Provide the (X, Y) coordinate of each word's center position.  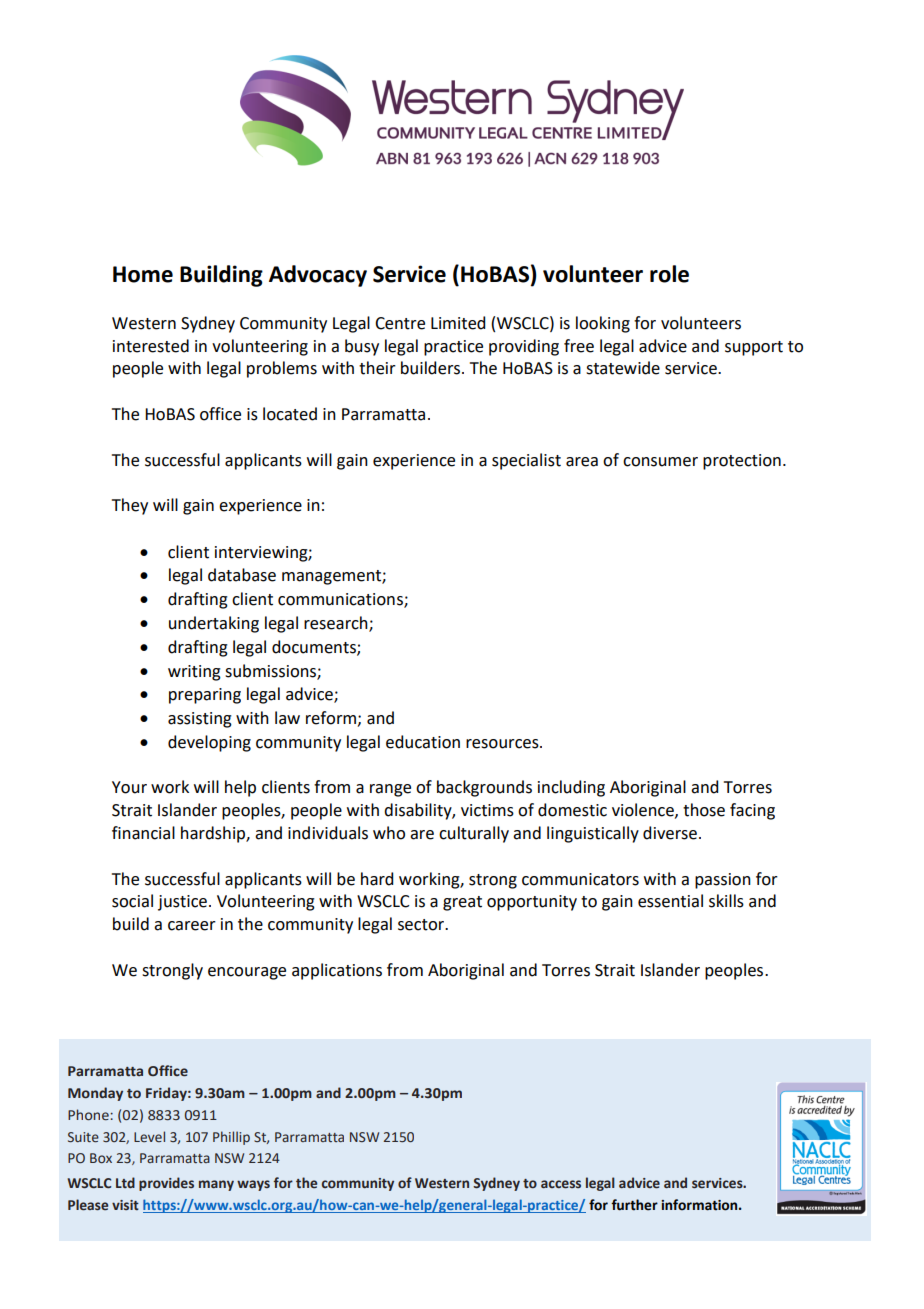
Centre (400, 323)
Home (143, 274)
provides (166, 1184)
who (389, 833)
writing (194, 673)
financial (143, 833)
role (669, 274)
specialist (526, 461)
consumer (660, 462)
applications (337, 971)
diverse (670, 833)
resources (503, 744)
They (130, 506)
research (337, 624)
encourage (247, 973)
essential (670, 901)
